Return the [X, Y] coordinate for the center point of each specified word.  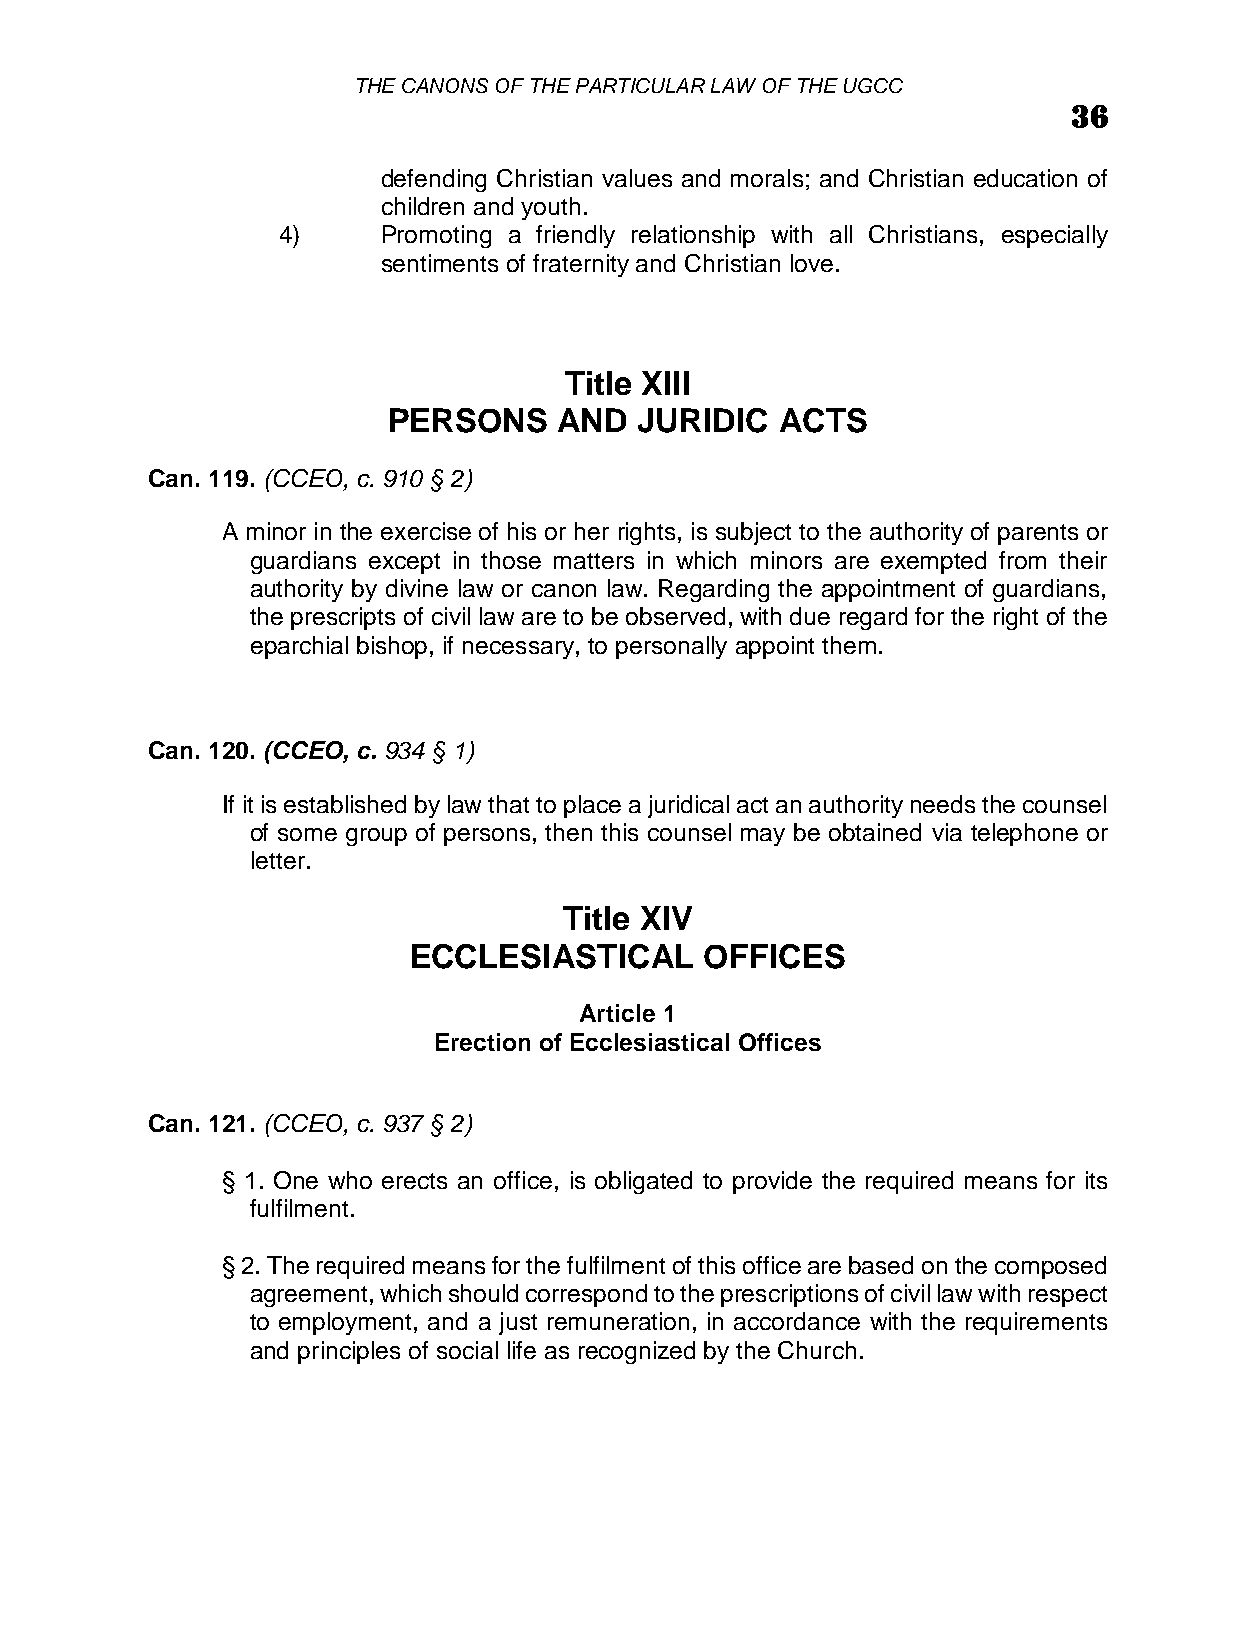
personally [671, 647]
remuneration [618, 1321]
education [1025, 178]
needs [943, 804]
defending [434, 180]
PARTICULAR [640, 85]
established [345, 804]
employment [347, 1323]
